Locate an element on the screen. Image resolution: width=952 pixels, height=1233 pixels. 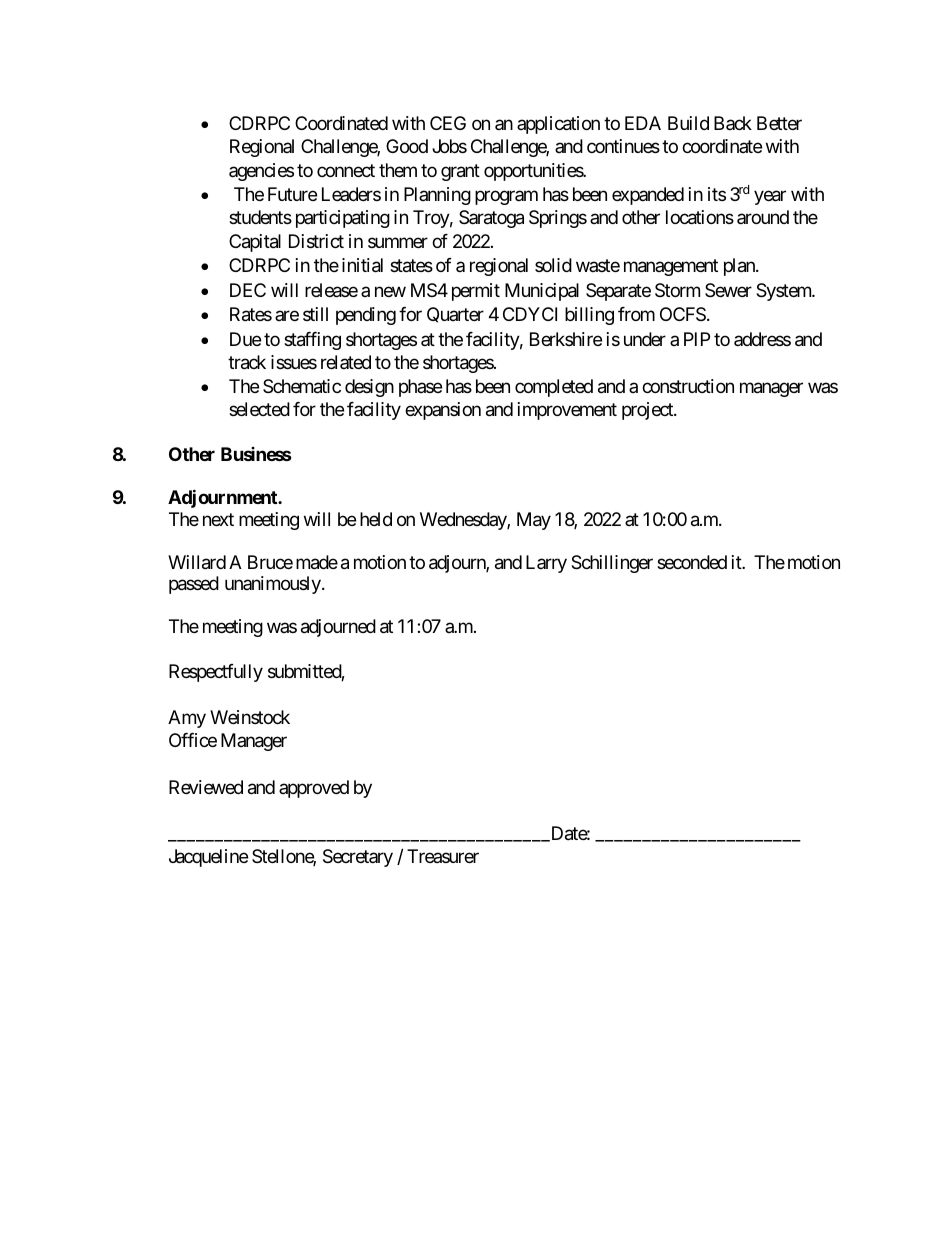
next is located at coordinates (218, 519).
